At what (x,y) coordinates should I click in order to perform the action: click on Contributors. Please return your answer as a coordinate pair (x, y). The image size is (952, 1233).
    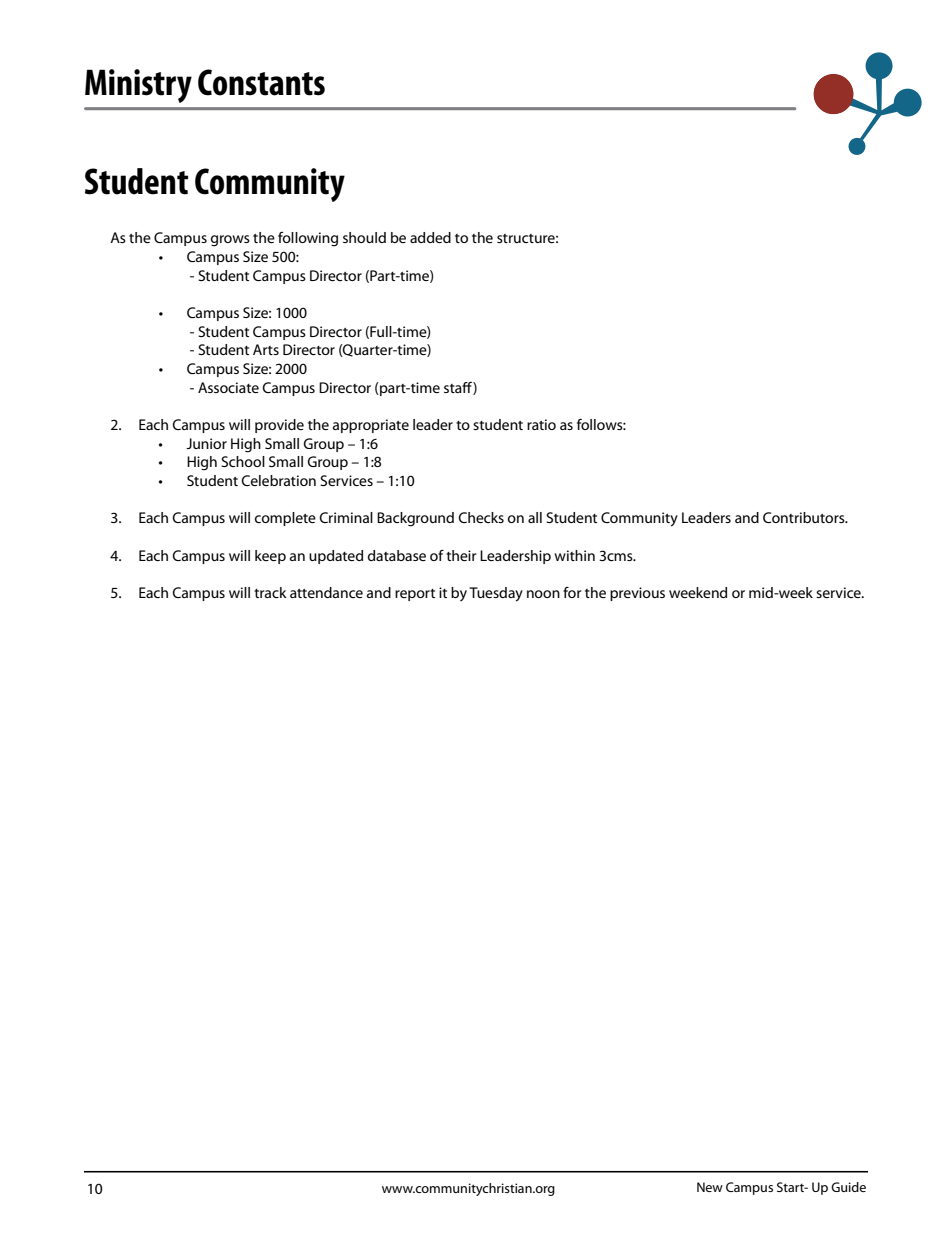
    Looking at the image, I should click on (805, 517).
